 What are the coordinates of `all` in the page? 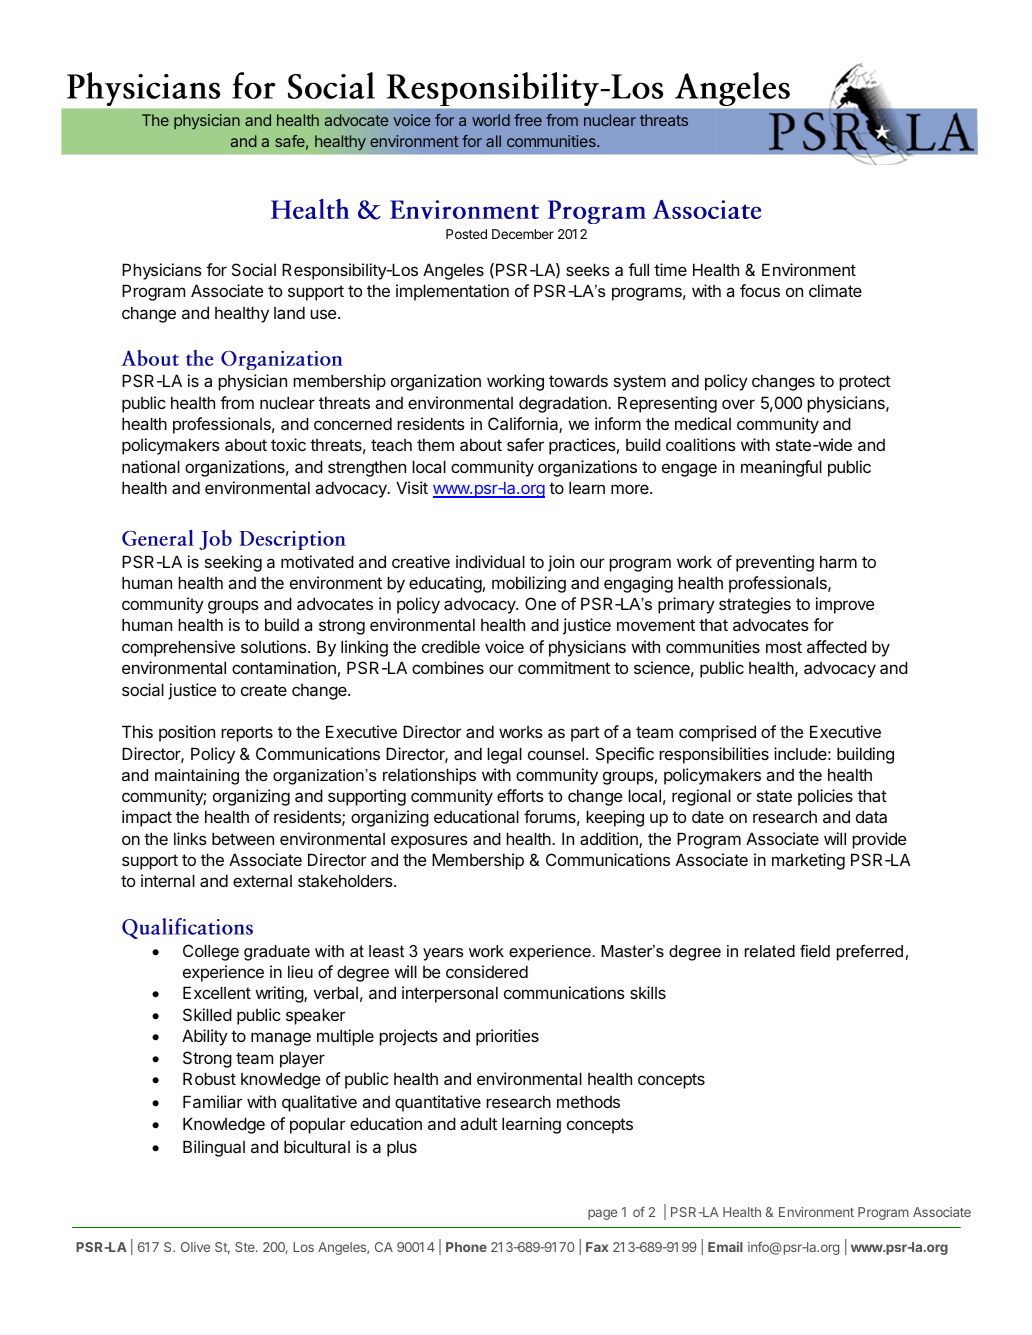 It's located at (493, 141).
